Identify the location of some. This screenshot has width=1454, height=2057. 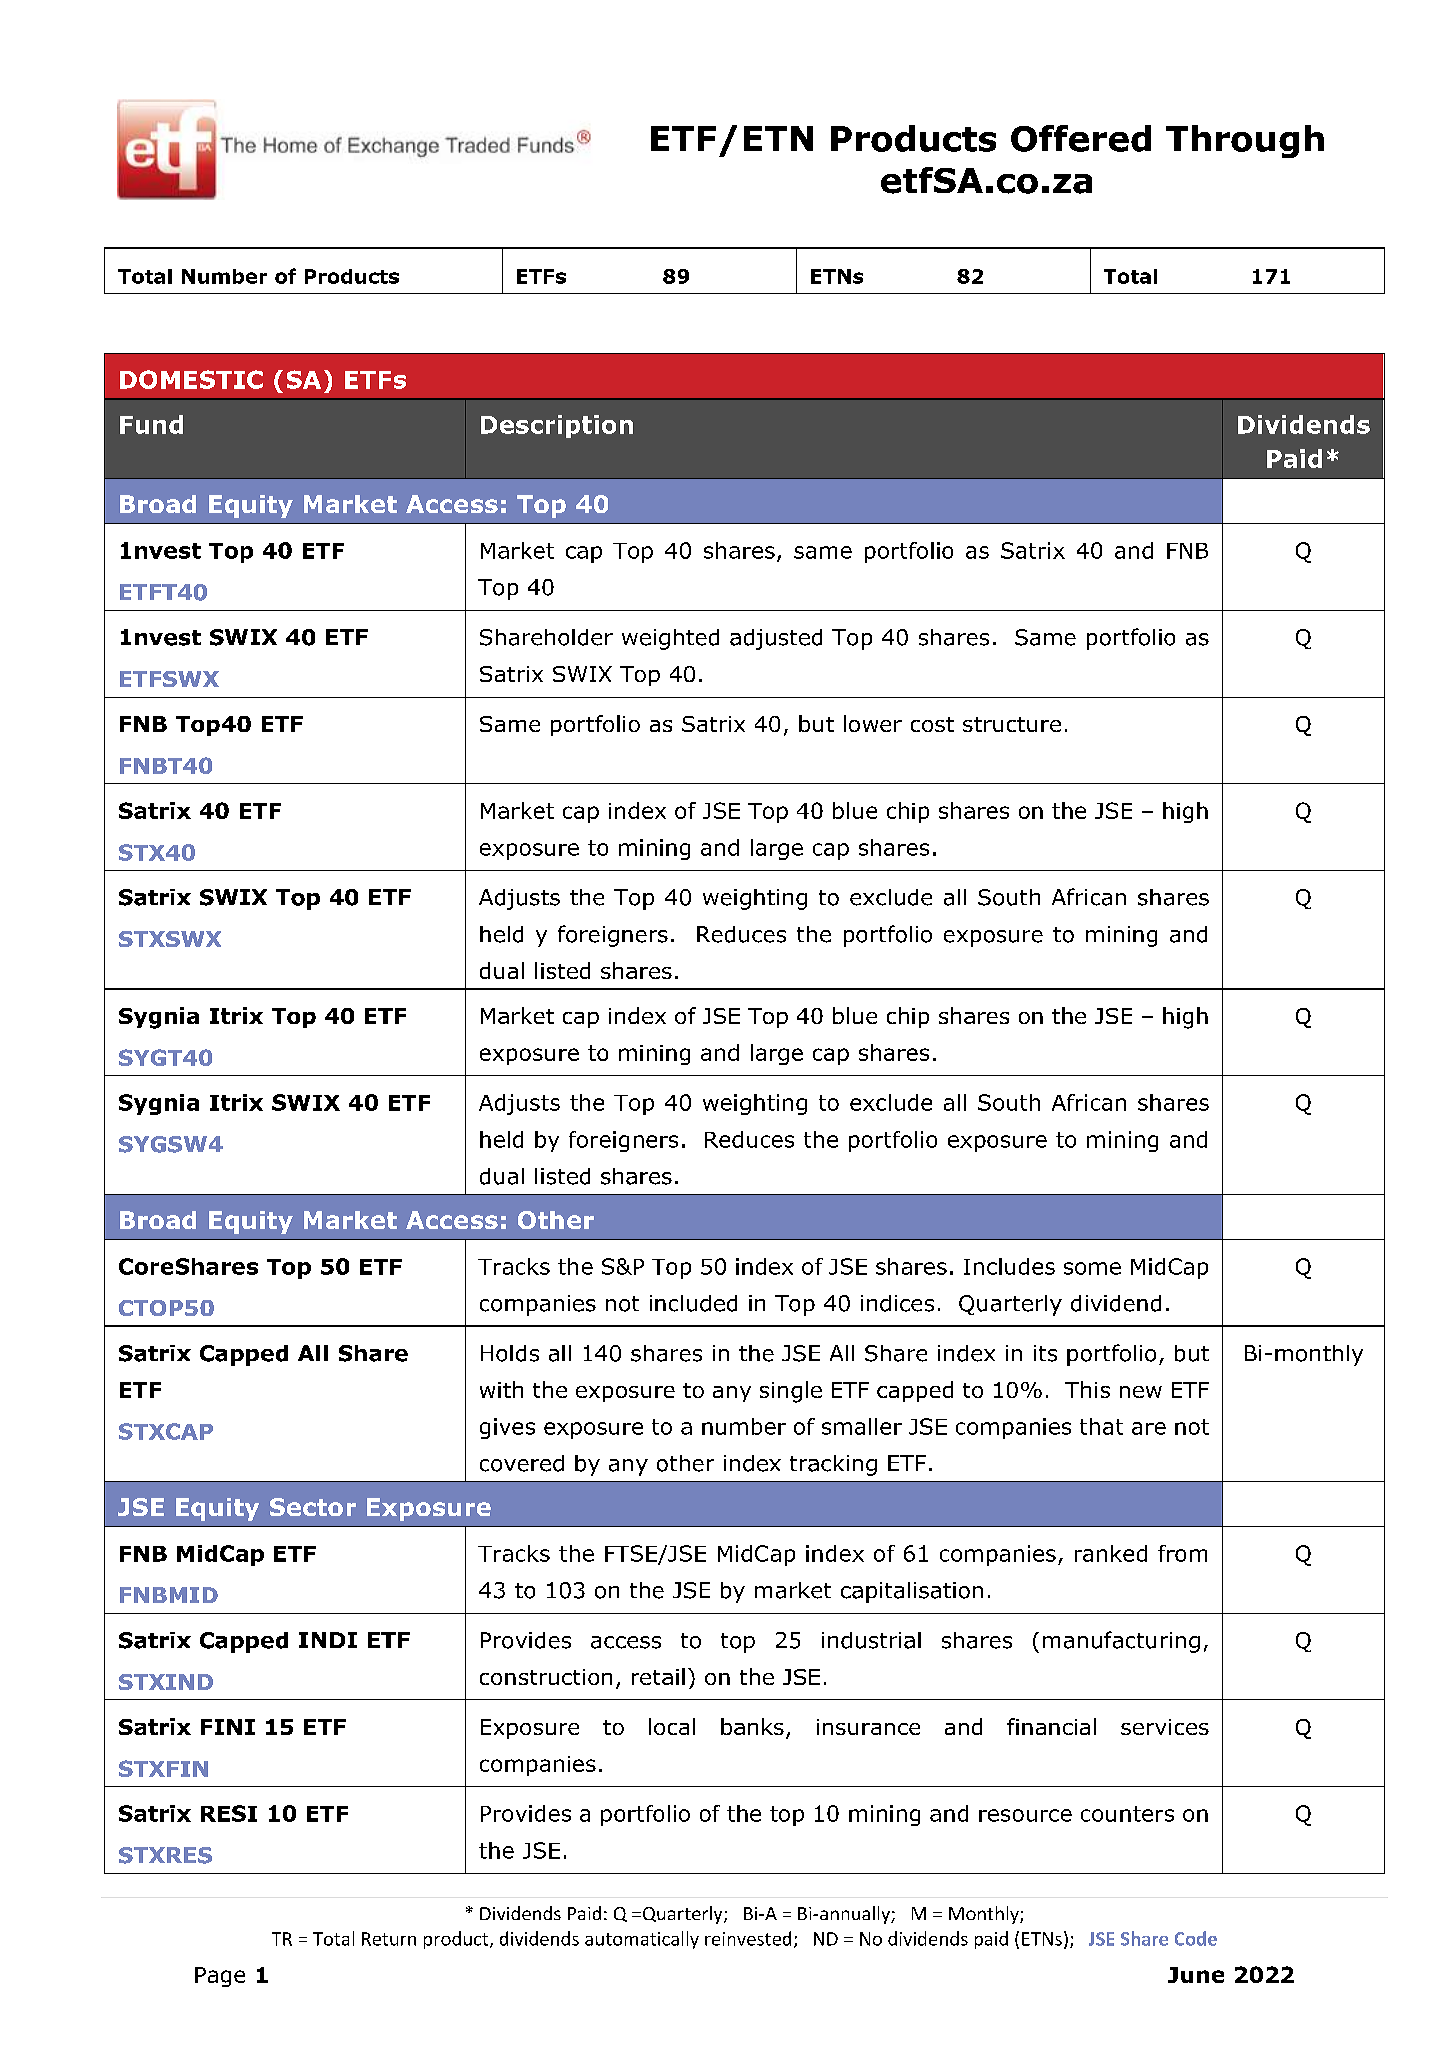
(1092, 1268).
